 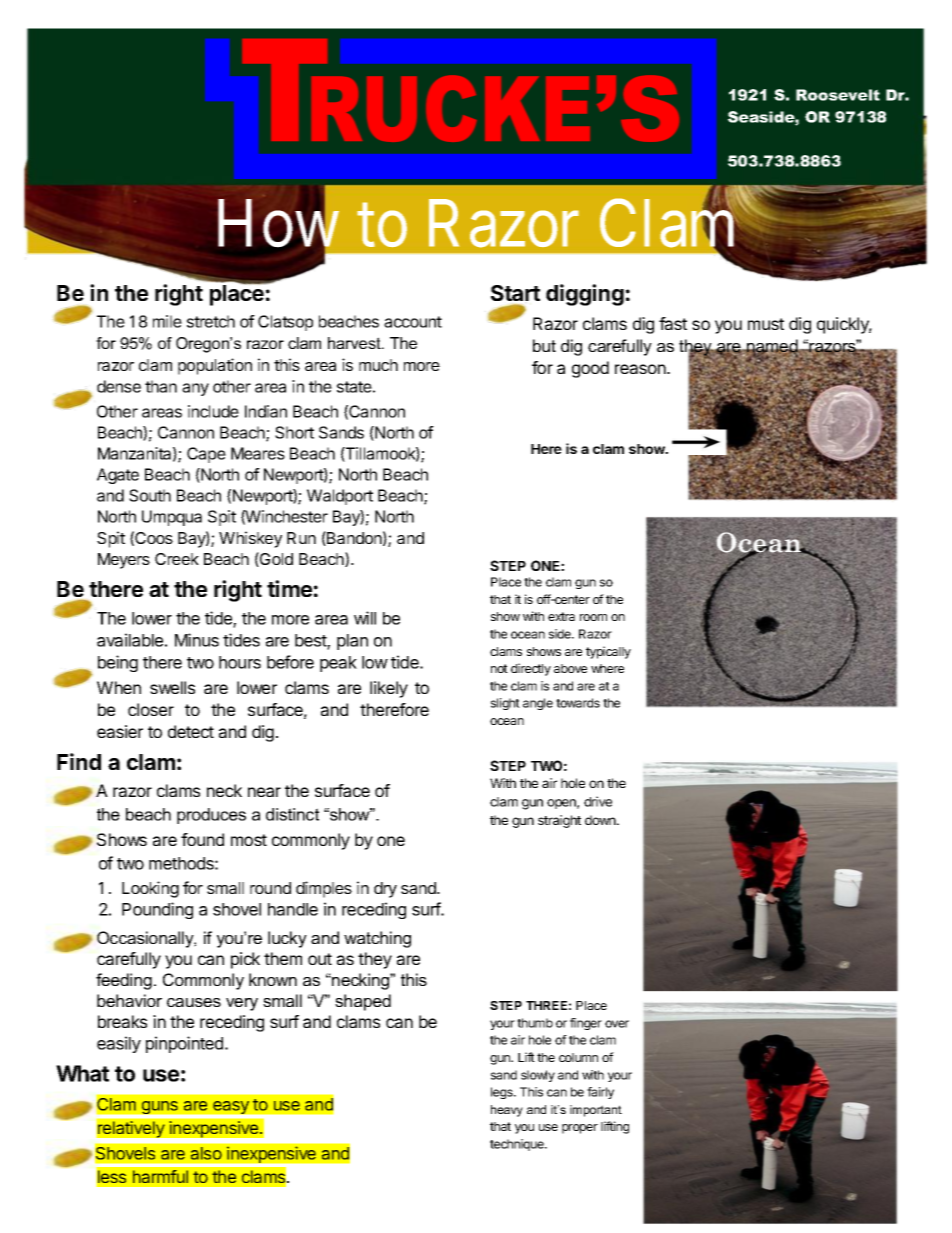 What do you see at coordinates (167, 321) in the page?
I see `mile` at bounding box center [167, 321].
